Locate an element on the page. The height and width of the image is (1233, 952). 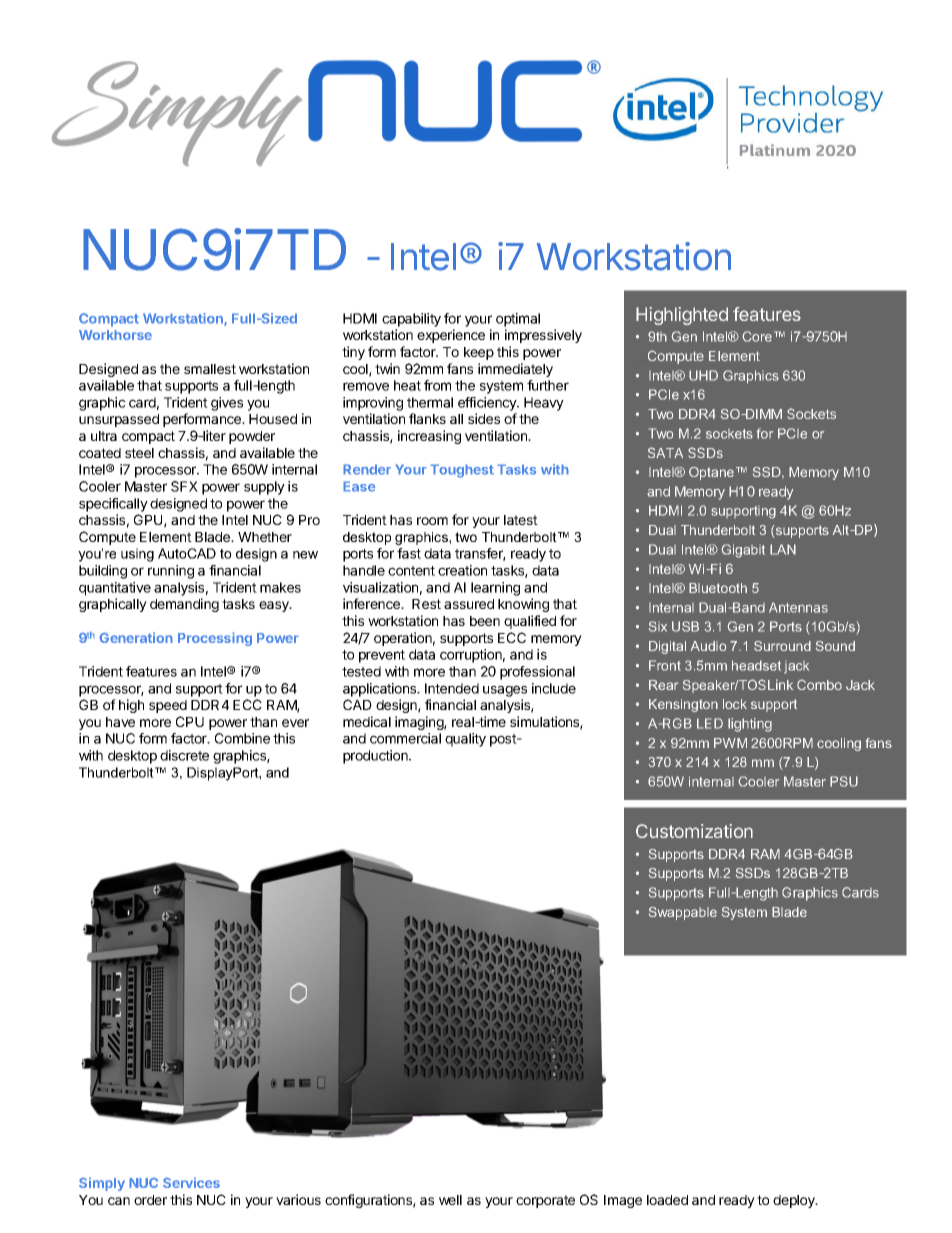
well is located at coordinates (450, 1200).
